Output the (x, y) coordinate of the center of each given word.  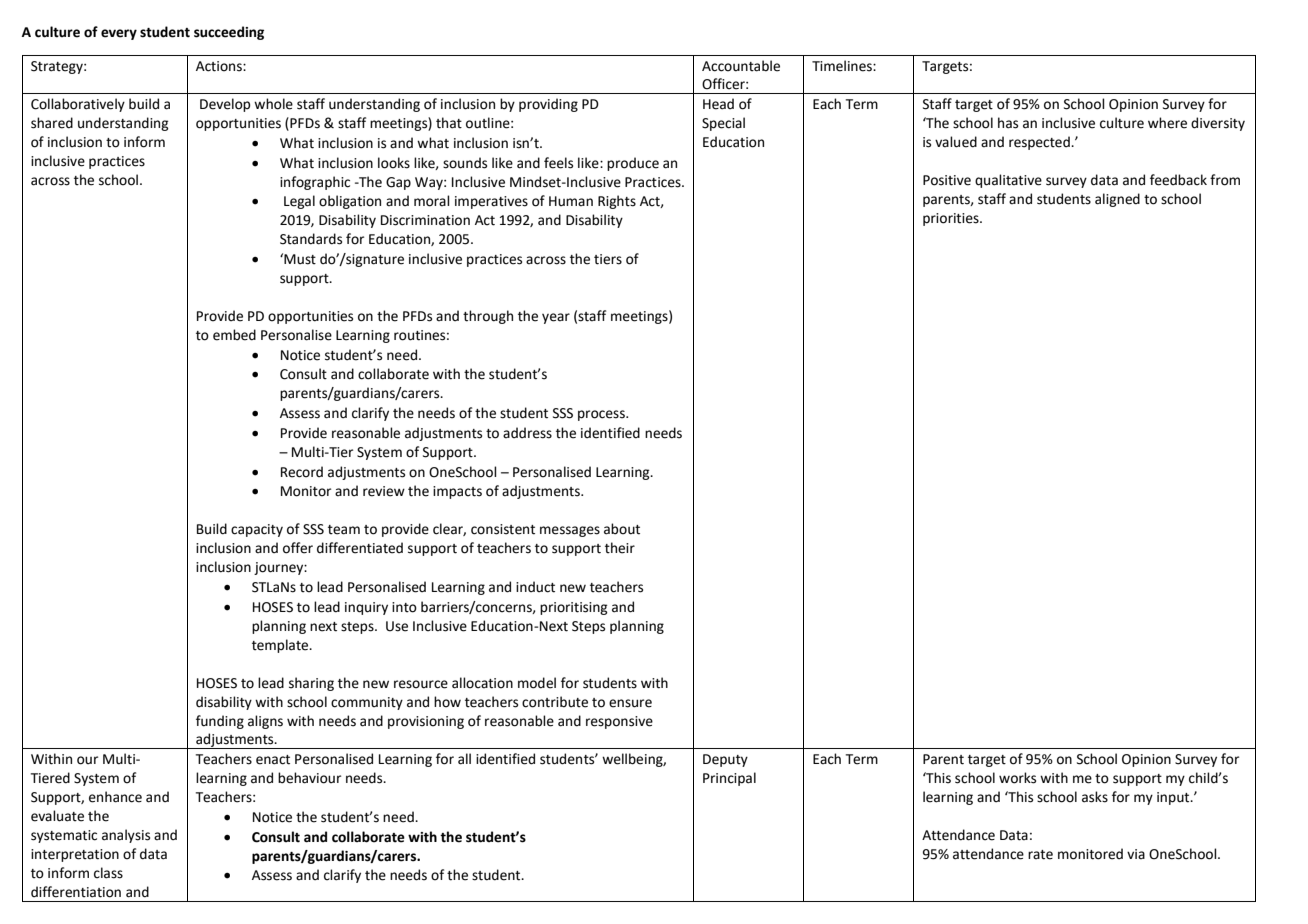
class (108, 873)
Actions (220, 66)
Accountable (741, 66)
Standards (311, 239)
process (602, 415)
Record (302, 472)
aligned (1117, 200)
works (1017, 778)
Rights (617, 202)
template (281, 646)
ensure (630, 703)
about (622, 529)
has (1008, 123)
